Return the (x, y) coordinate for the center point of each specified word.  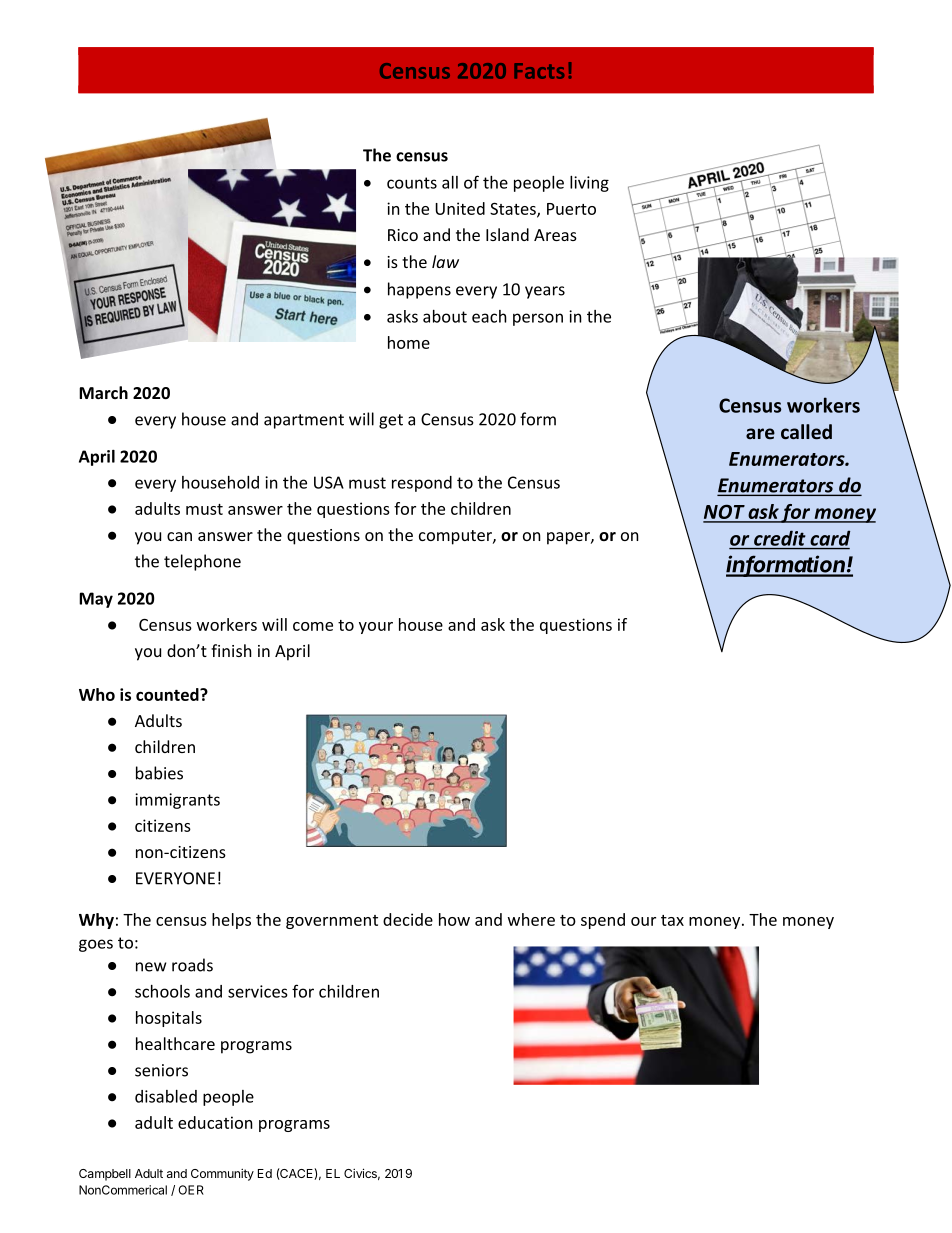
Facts (539, 71)
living (589, 184)
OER (191, 1190)
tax (672, 920)
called (806, 432)
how (454, 919)
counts (412, 183)
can (179, 536)
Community (222, 1174)
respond (422, 484)
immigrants (177, 801)
